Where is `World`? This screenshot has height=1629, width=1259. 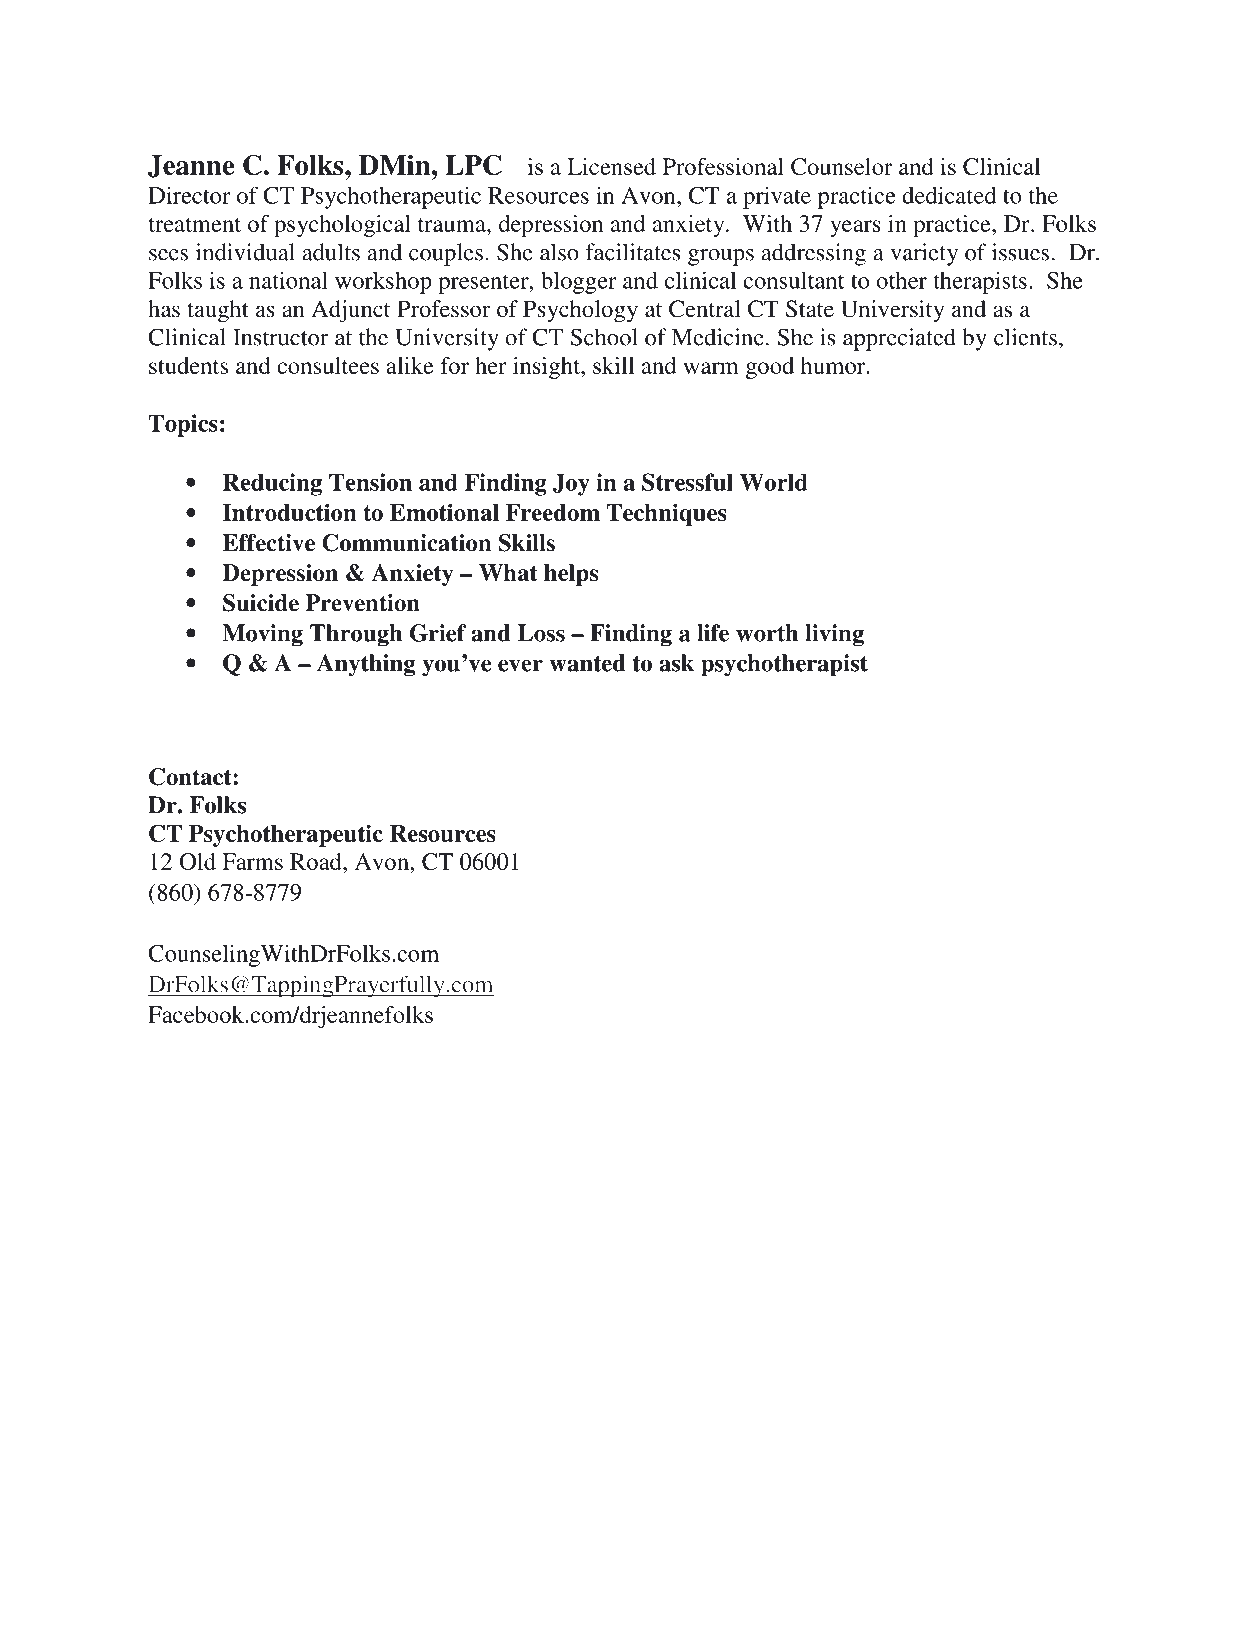
World is located at coordinates (774, 482).
